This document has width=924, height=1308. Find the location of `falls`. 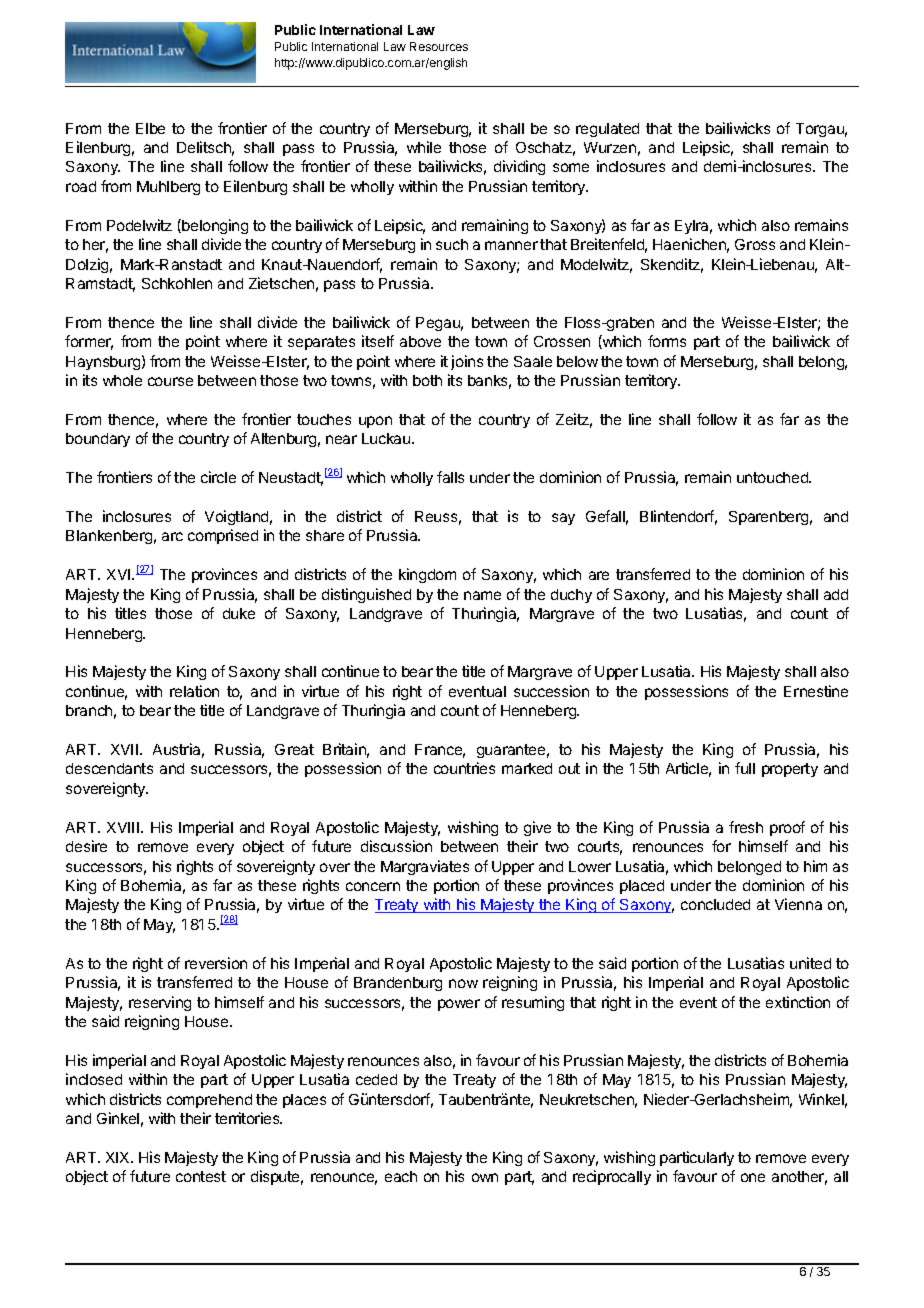

falls is located at coordinates (450, 477).
